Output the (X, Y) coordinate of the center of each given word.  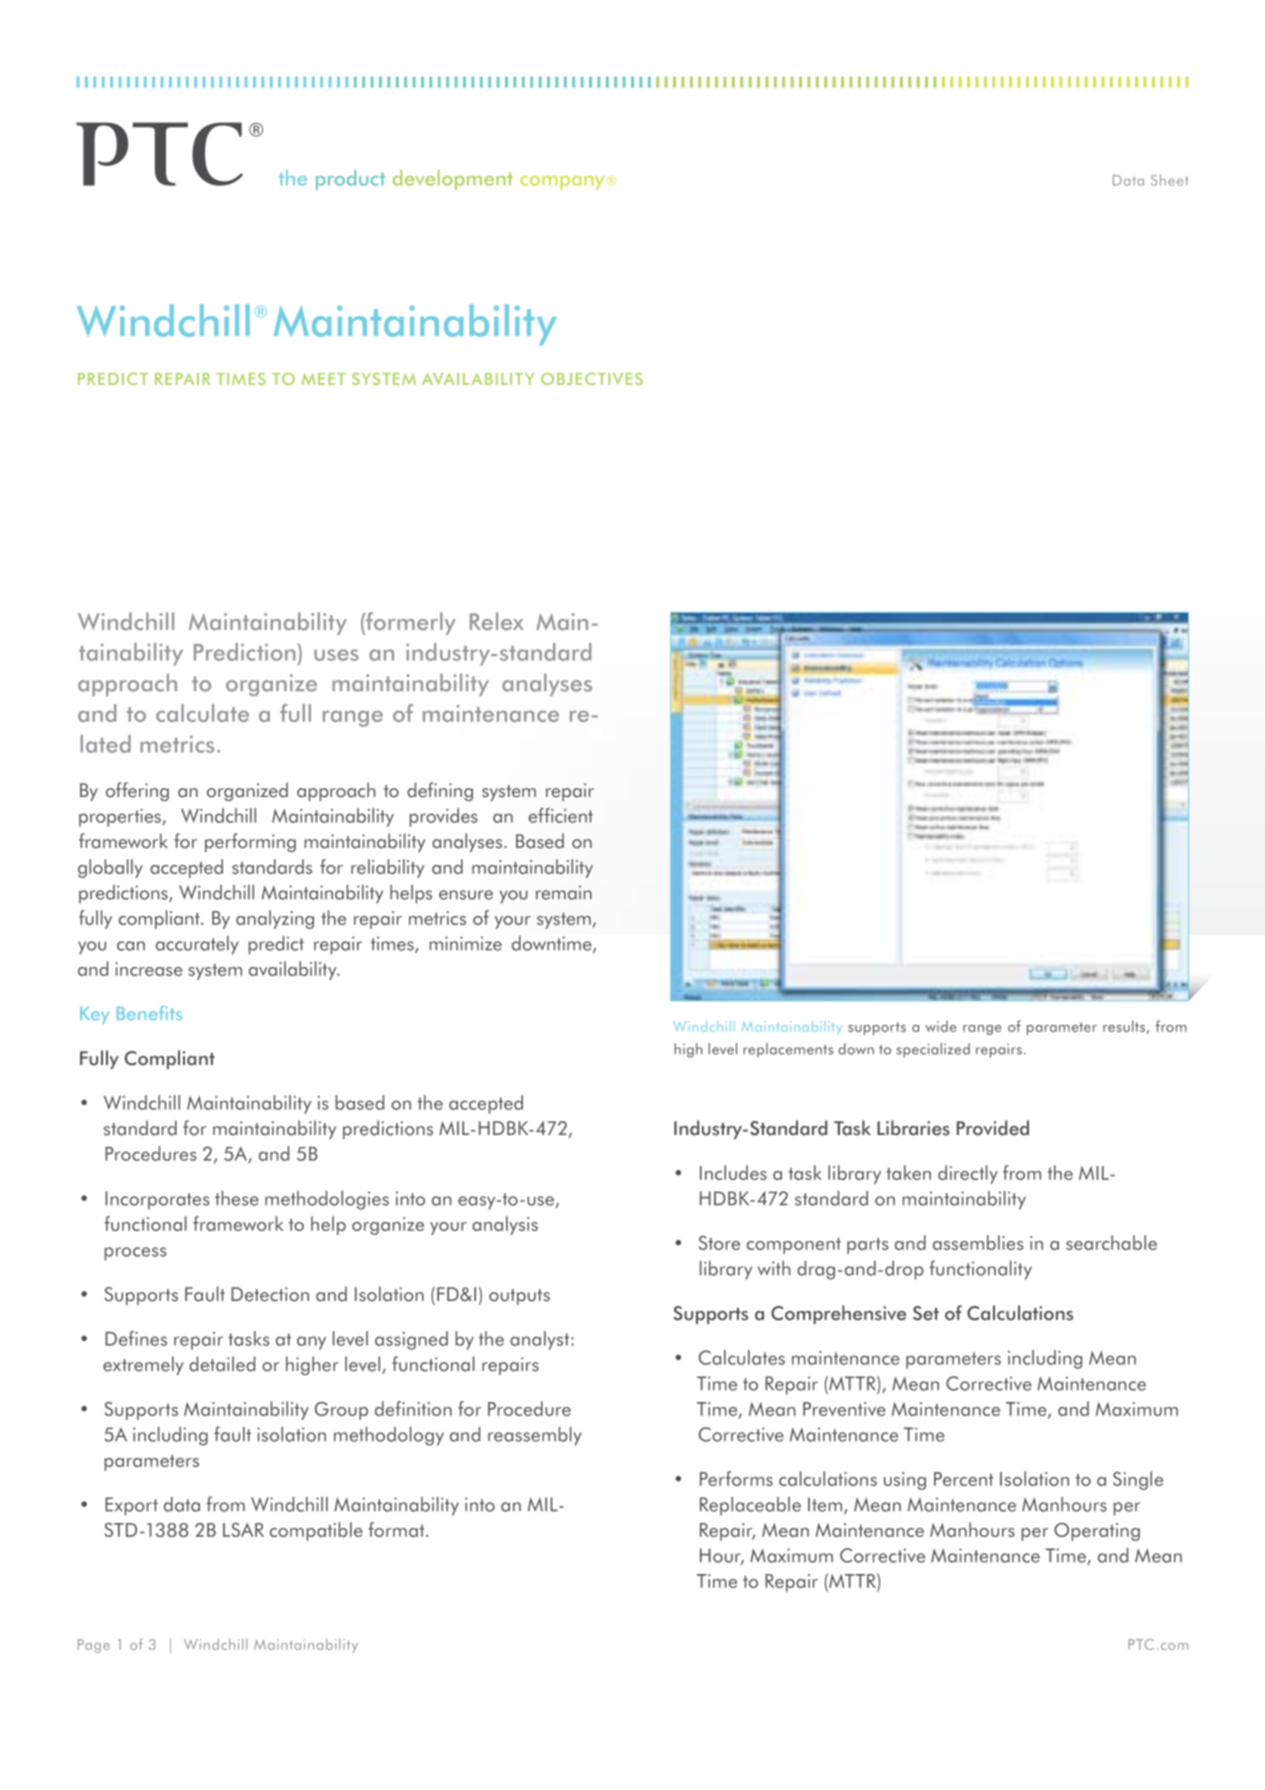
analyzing (275, 919)
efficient (561, 815)
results (1124, 1026)
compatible (316, 1531)
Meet (324, 379)
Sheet (1169, 180)
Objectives (592, 379)
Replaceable (750, 1506)
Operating (1097, 1532)
